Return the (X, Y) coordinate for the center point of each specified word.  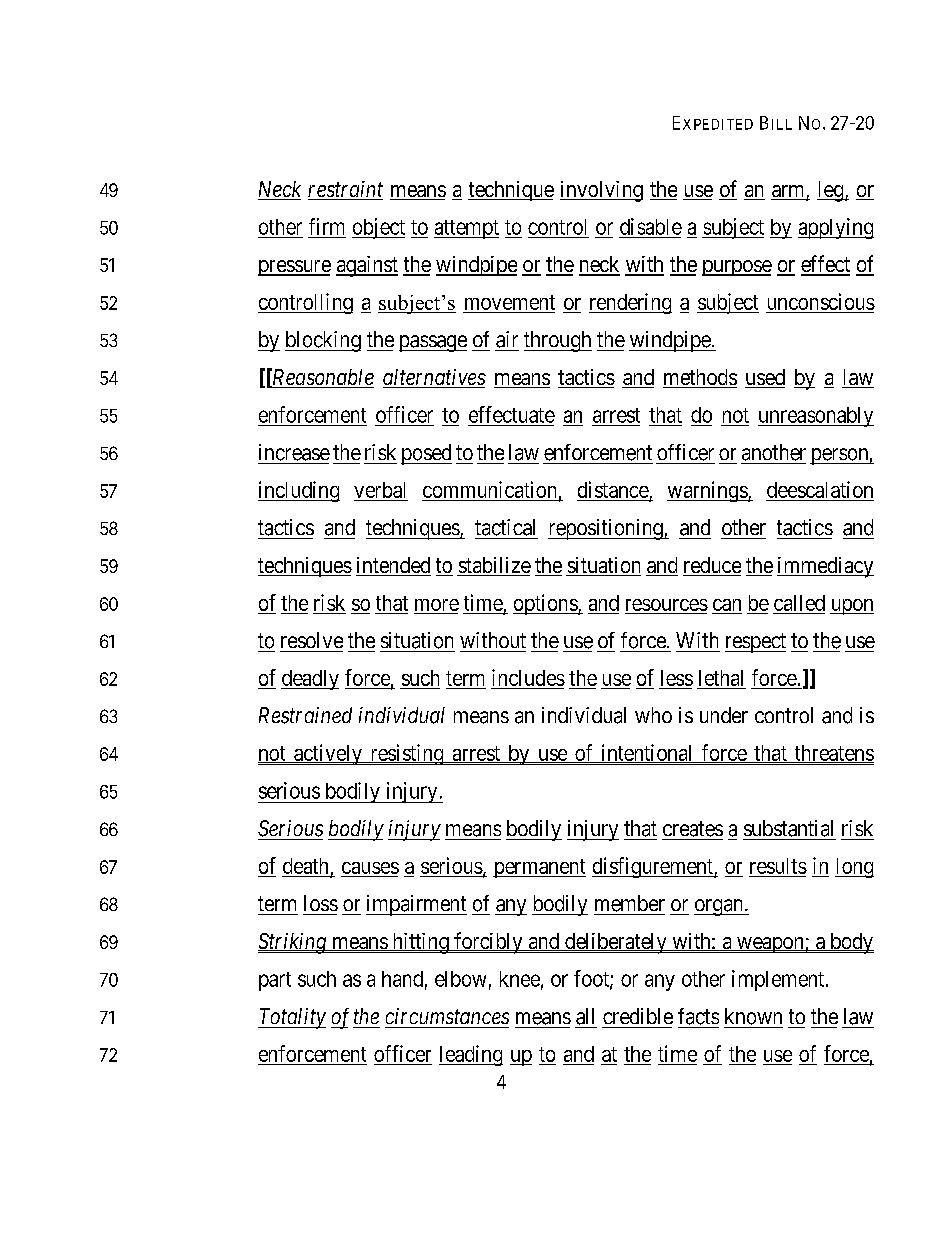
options (546, 604)
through (558, 341)
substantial (788, 828)
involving (601, 191)
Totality (292, 1018)
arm (789, 192)
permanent (539, 868)
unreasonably (816, 417)
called (799, 603)
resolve (312, 640)
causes (370, 868)
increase (294, 452)
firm (326, 226)
